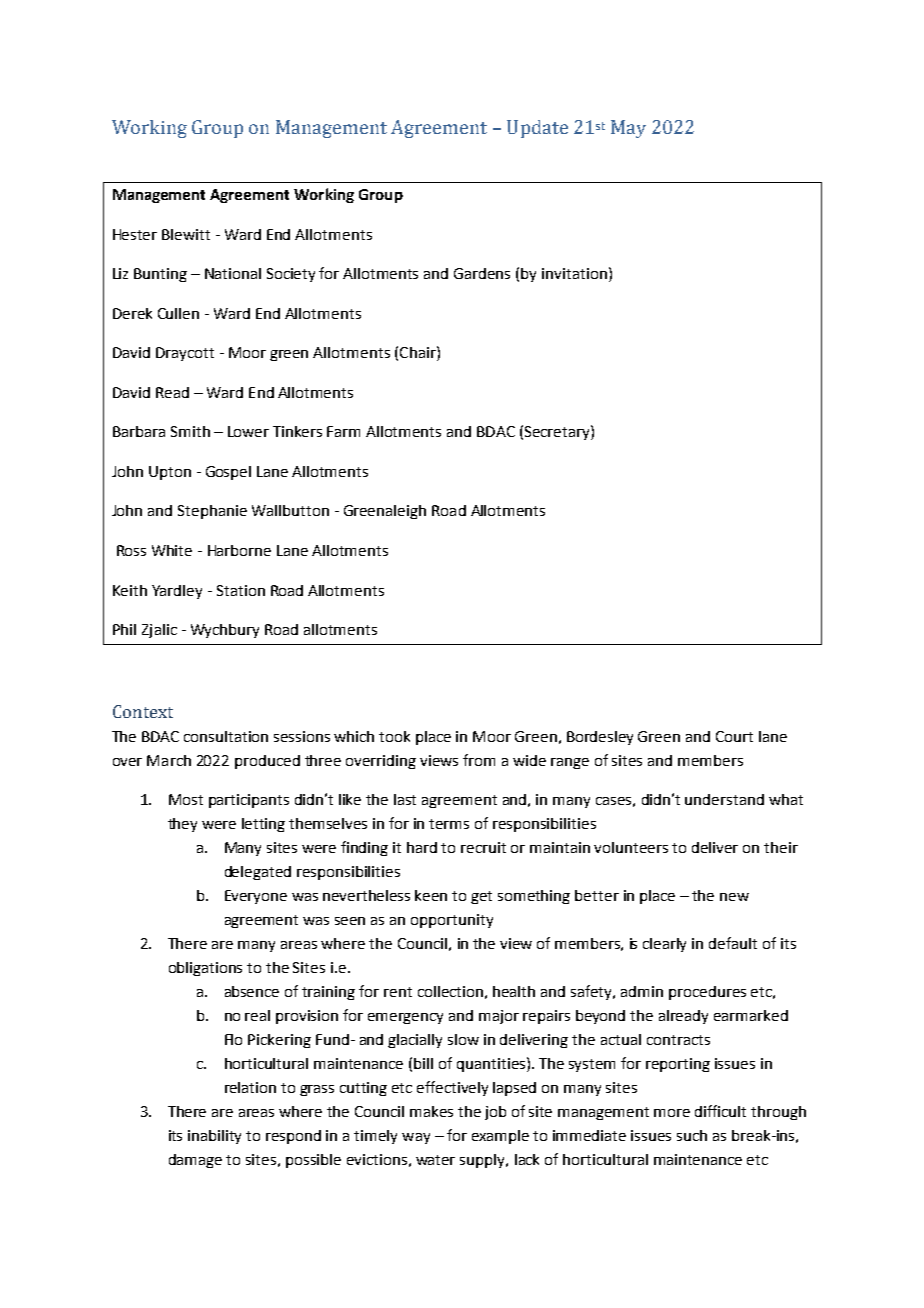  What do you see at coordinates (172, 550) in the image?
I see `White` at bounding box center [172, 550].
